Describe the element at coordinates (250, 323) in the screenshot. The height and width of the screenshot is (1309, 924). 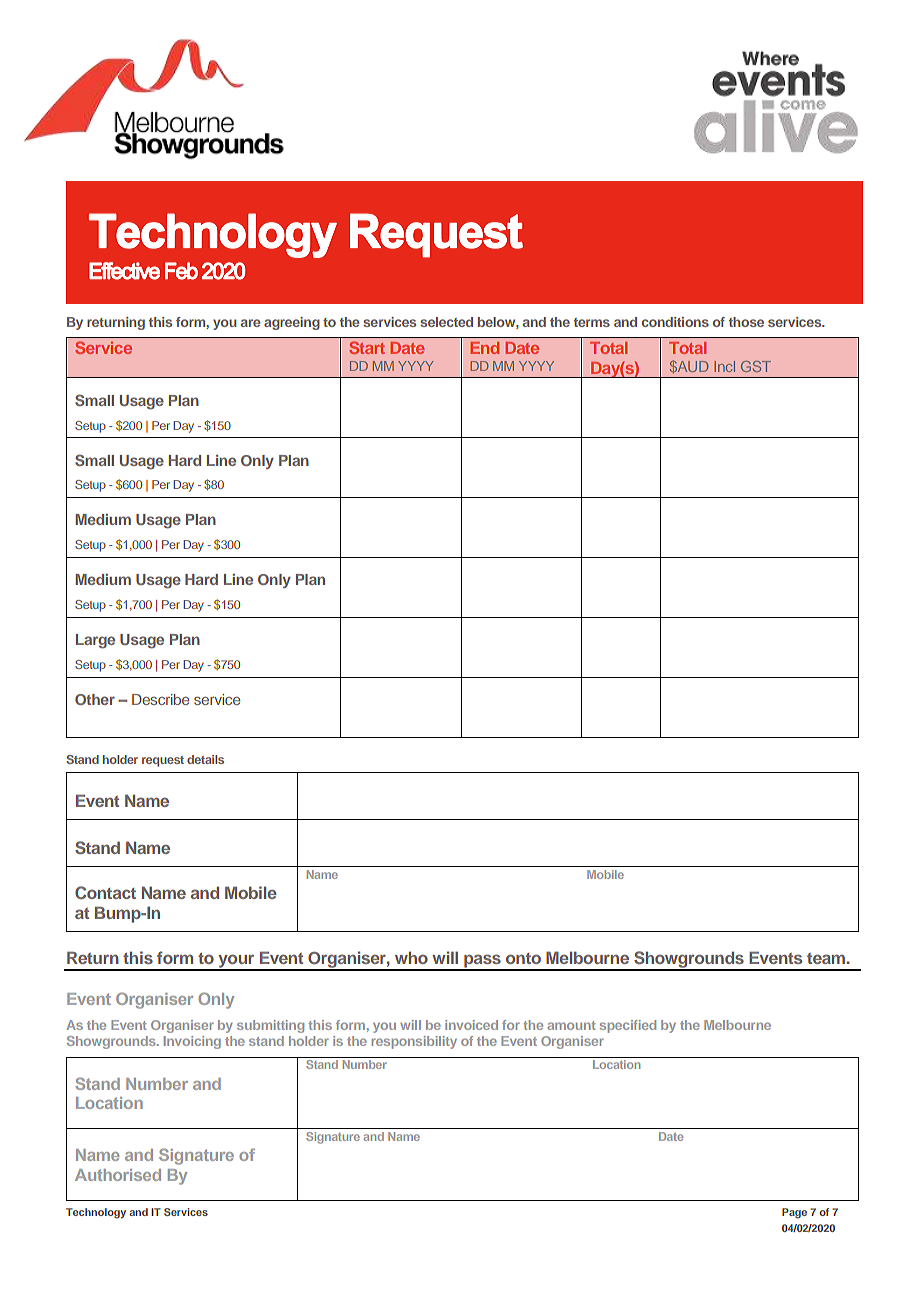
I see `are` at that location.
